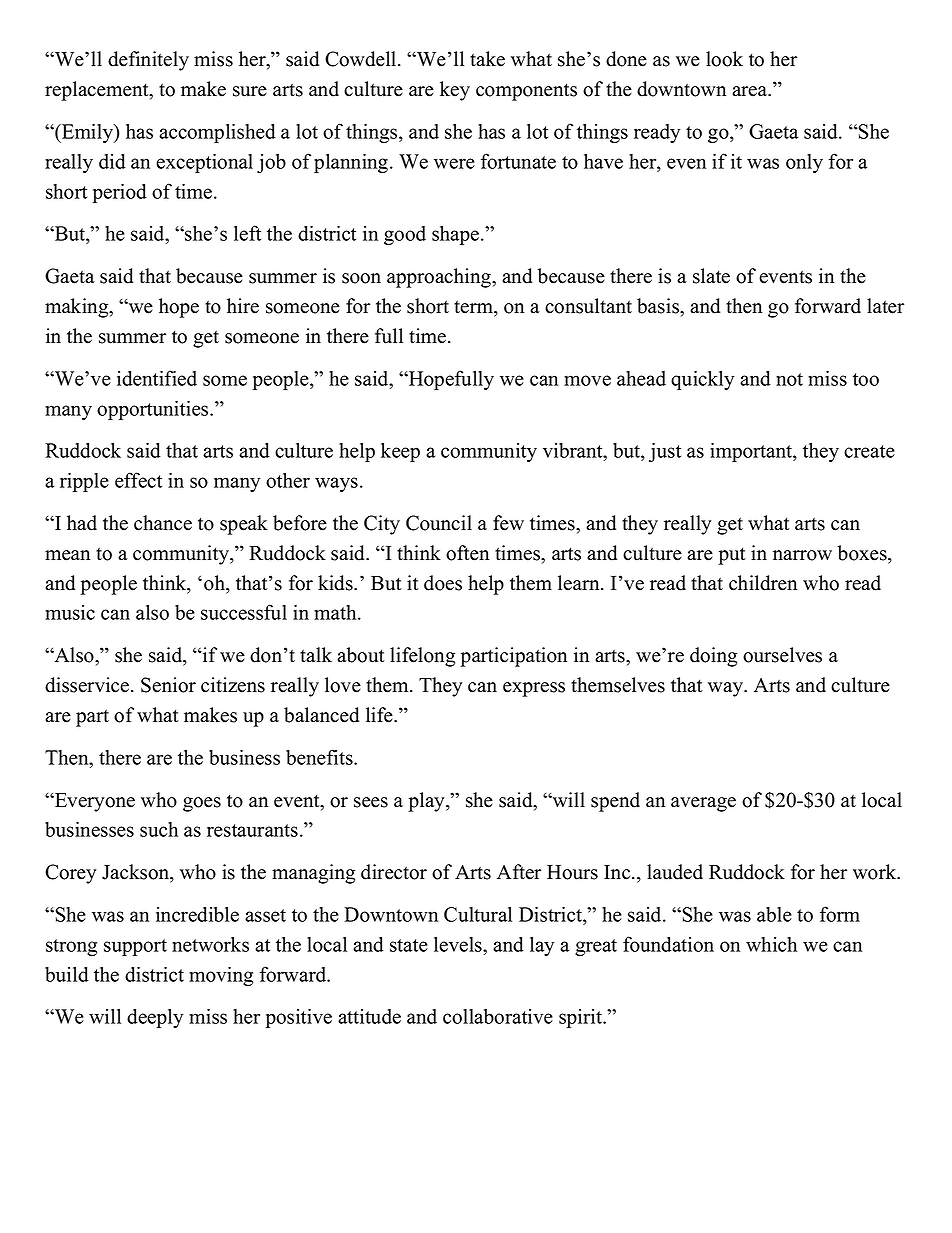 Image resolution: width=952 pixels, height=1233 pixels. What do you see at coordinates (588, 306) in the screenshot?
I see `consultant` at bounding box center [588, 306].
